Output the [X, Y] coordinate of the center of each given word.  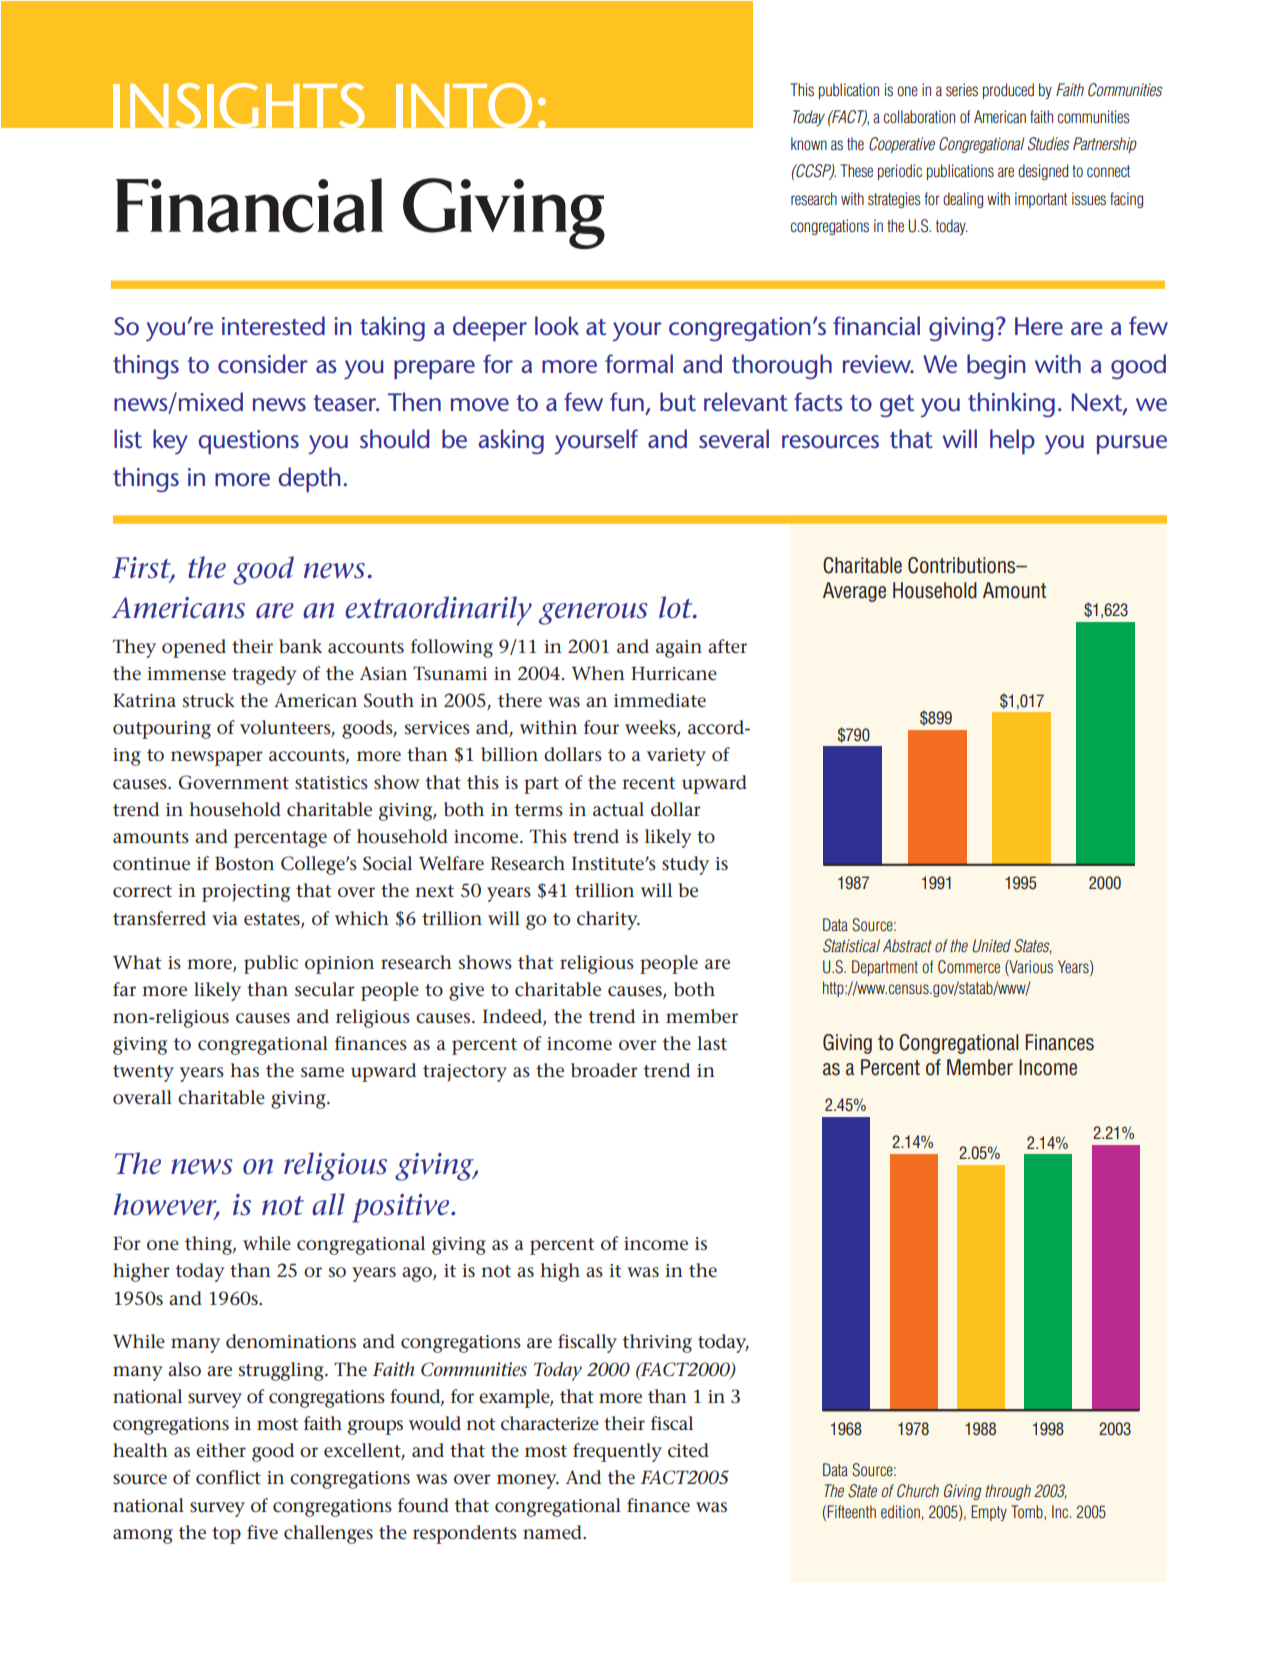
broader [604, 1070]
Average [854, 592]
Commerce [969, 967]
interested [273, 326]
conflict [228, 1477]
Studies [1049, 144]
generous [593, 614]
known [809, 143]
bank [300, 646]
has [244, 1070]
